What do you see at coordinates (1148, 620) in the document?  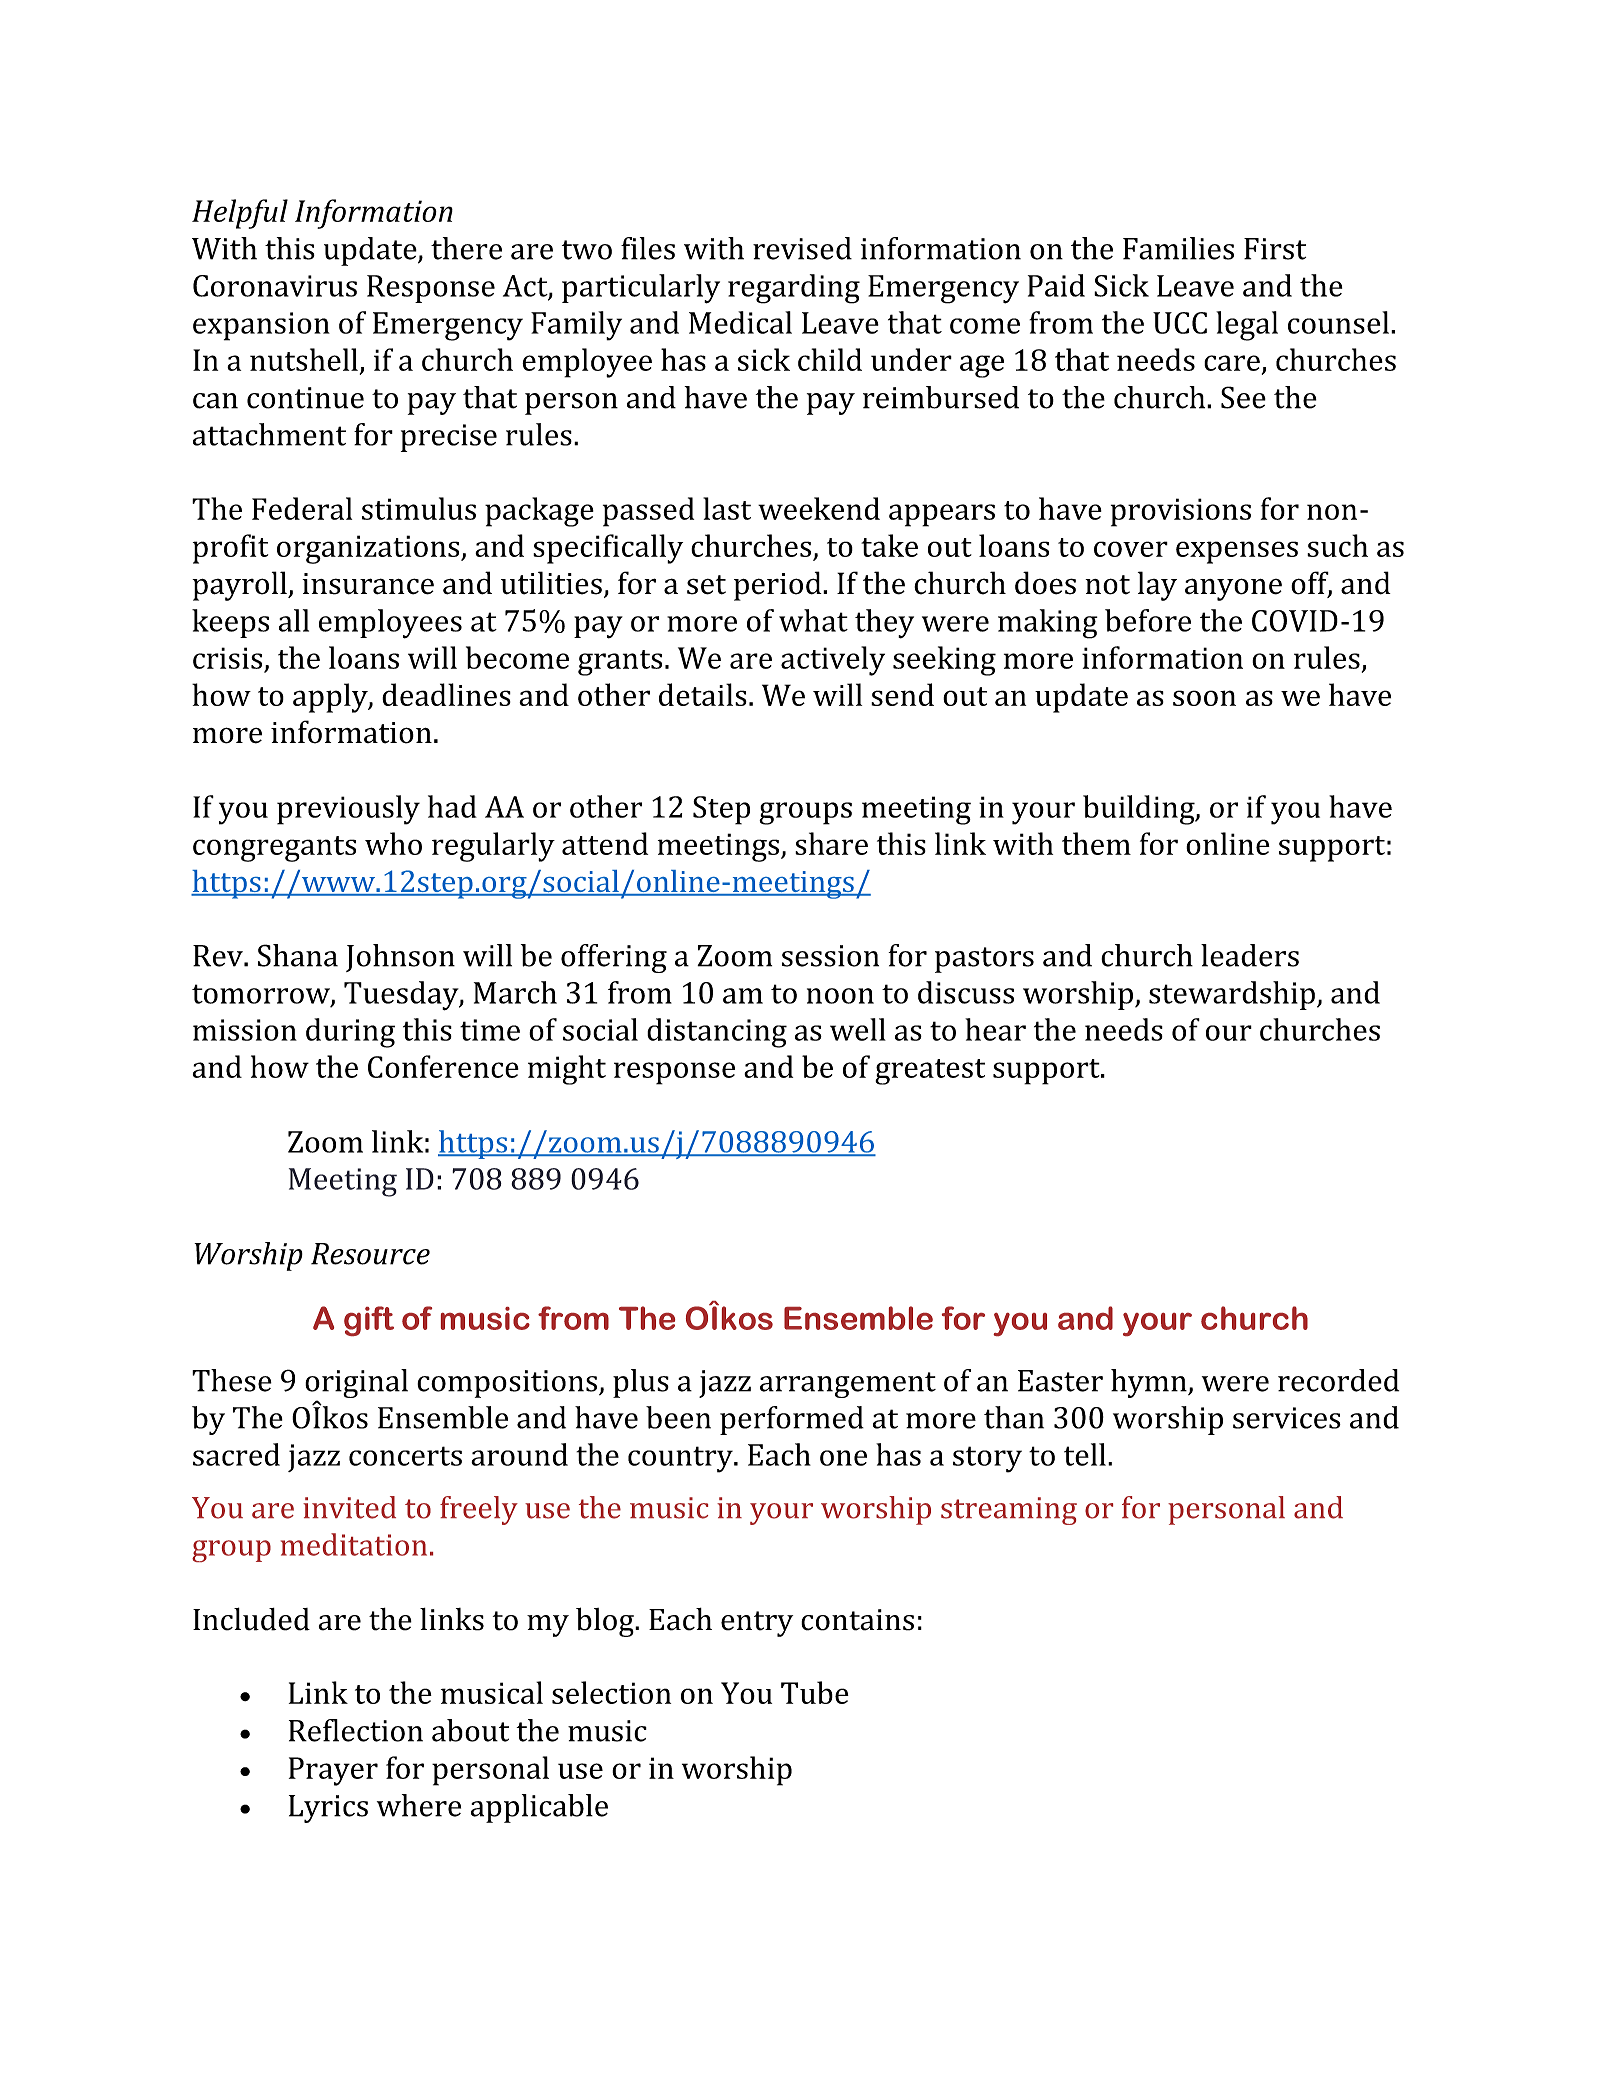 I see `before` at bounding box center [1148, 620].
